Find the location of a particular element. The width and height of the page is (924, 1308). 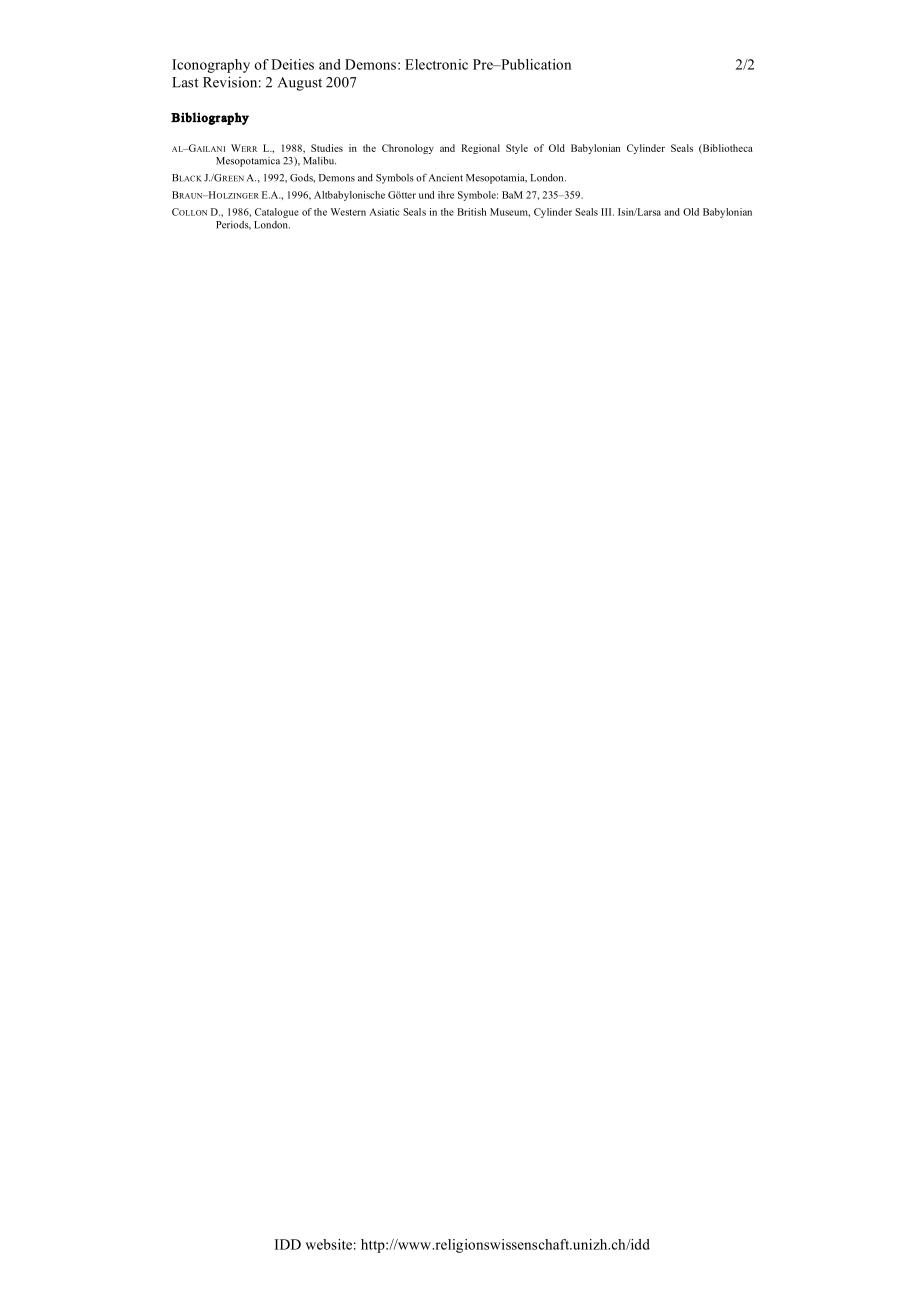

Catalogue is located at coordinates (277, 213).
